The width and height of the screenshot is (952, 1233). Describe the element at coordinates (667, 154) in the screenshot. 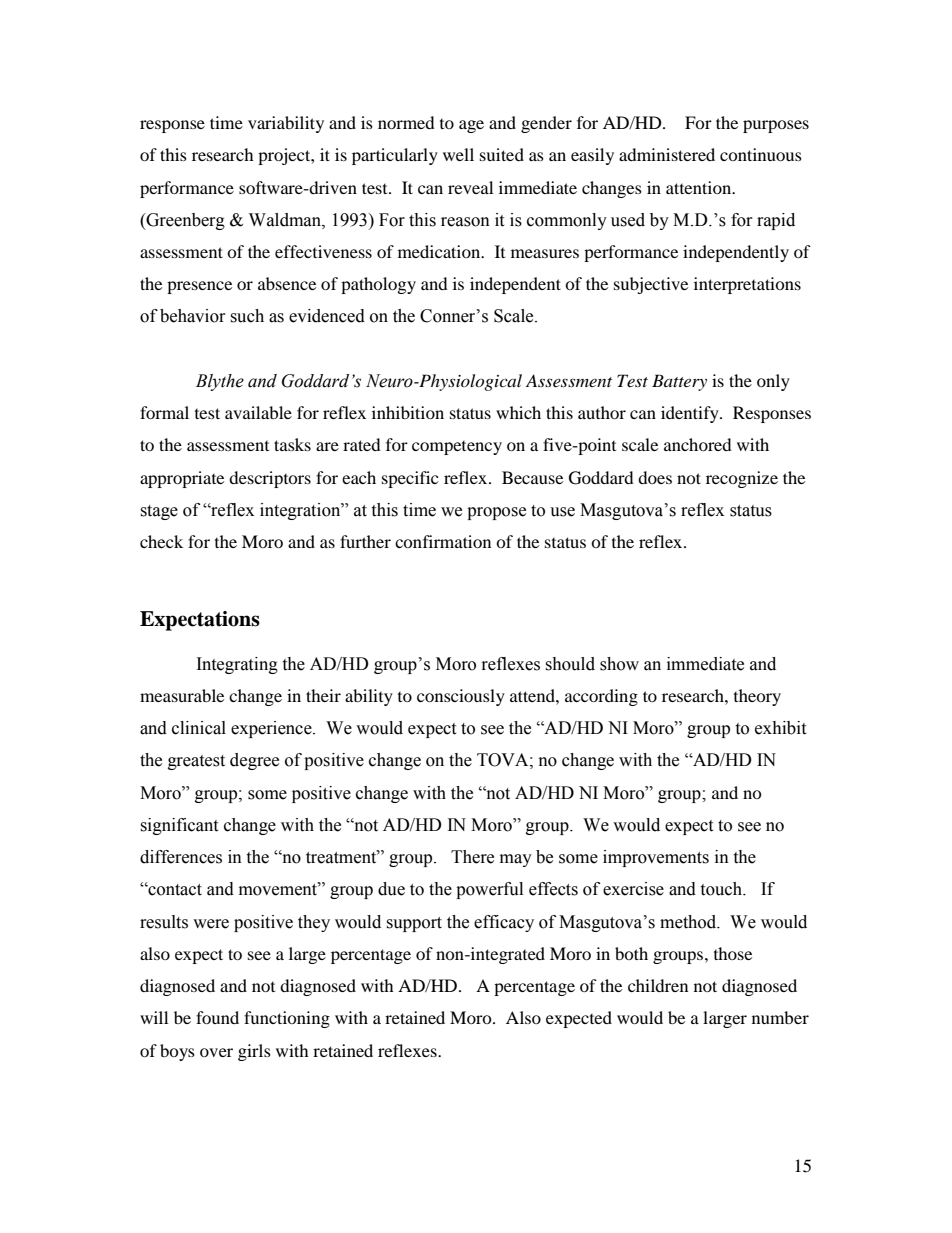

I see `administered` at that location.
